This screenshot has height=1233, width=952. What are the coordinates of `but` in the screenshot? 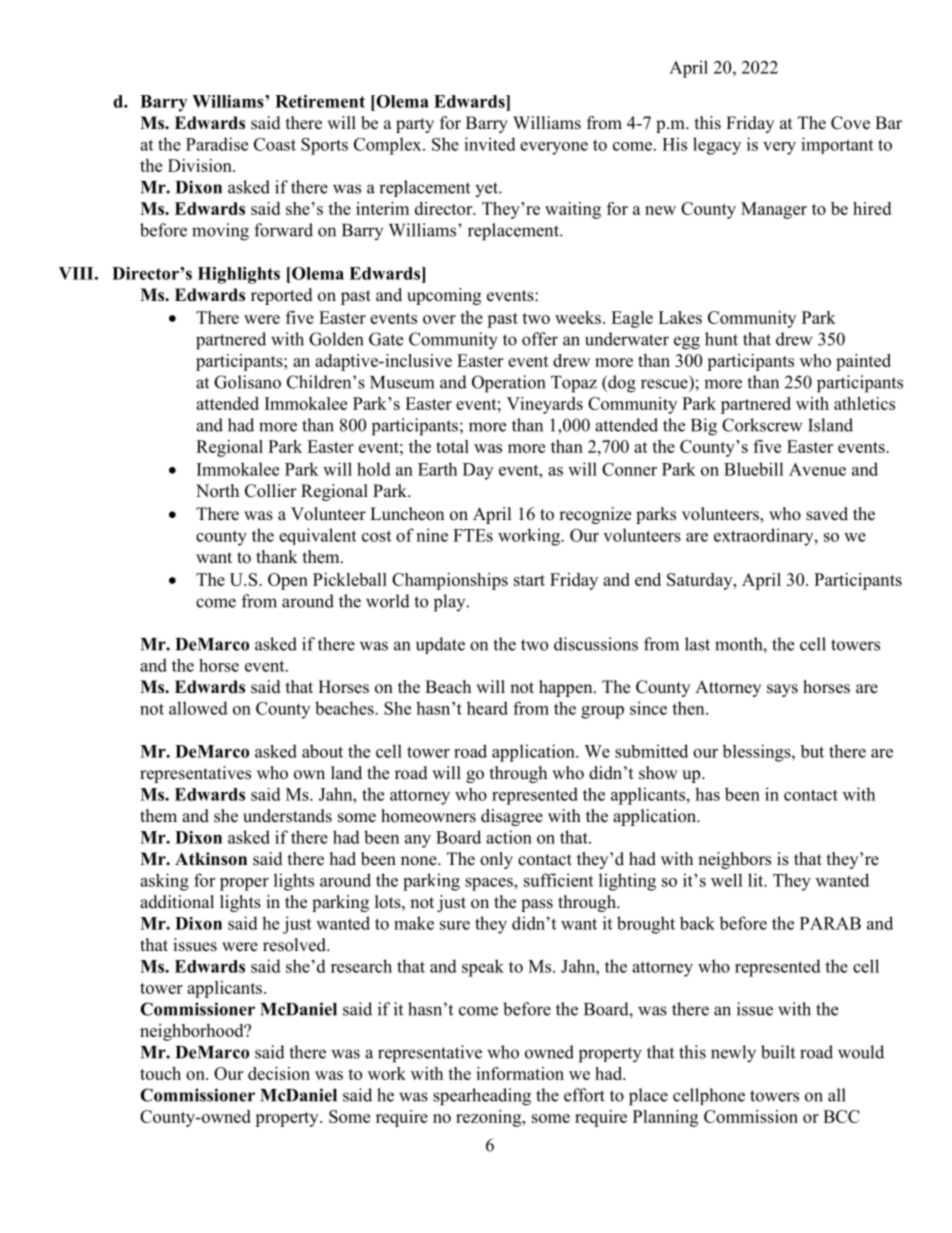 It's located at (812, 751).
